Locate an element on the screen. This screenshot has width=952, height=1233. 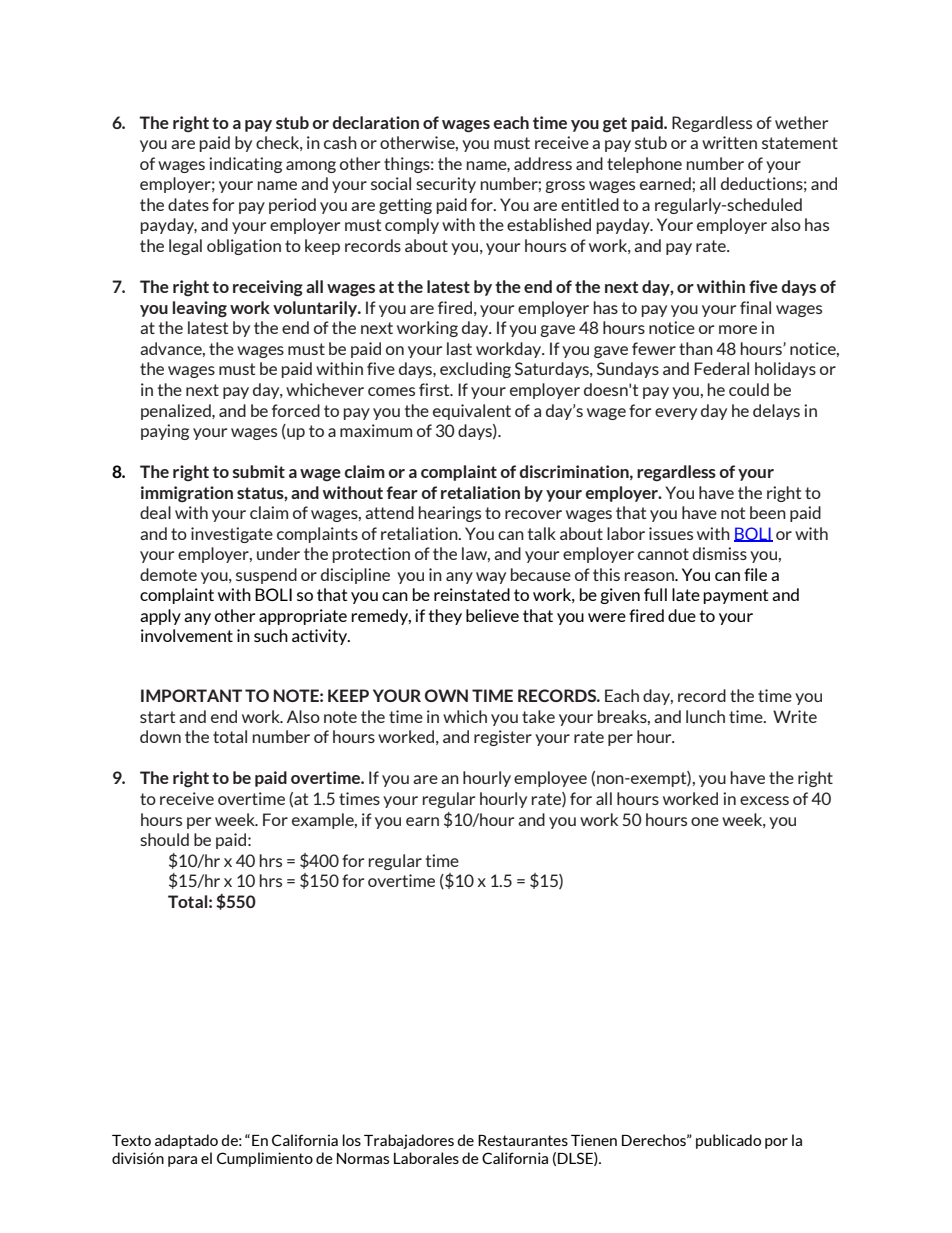
para is located at coordinates (182, 1161).
